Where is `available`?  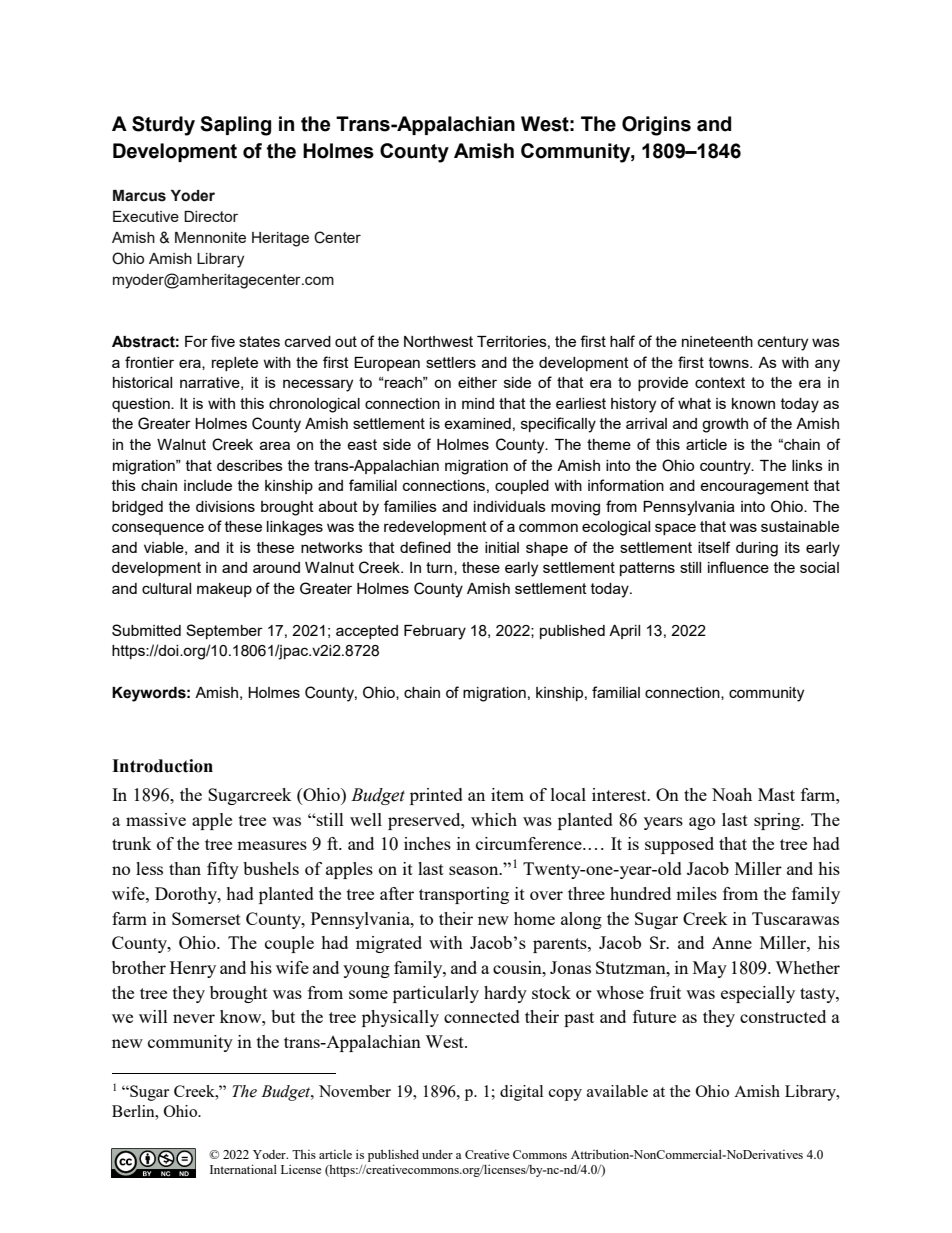 available is located at coordinates (617, 1091).
